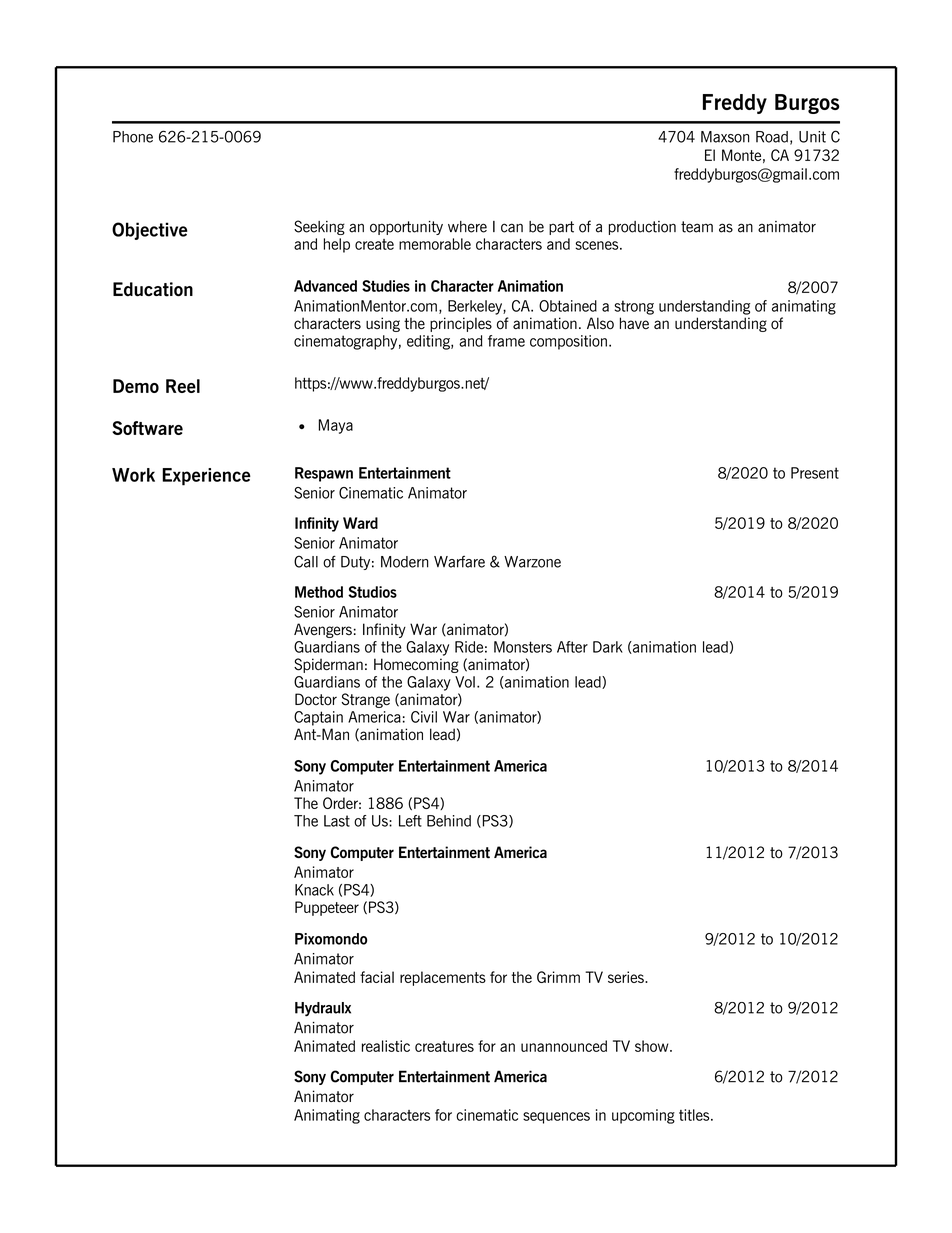 Image resolution: width=952 pixels, height=1233 pixels. I want to click on realistic, so click(386, 1046).
